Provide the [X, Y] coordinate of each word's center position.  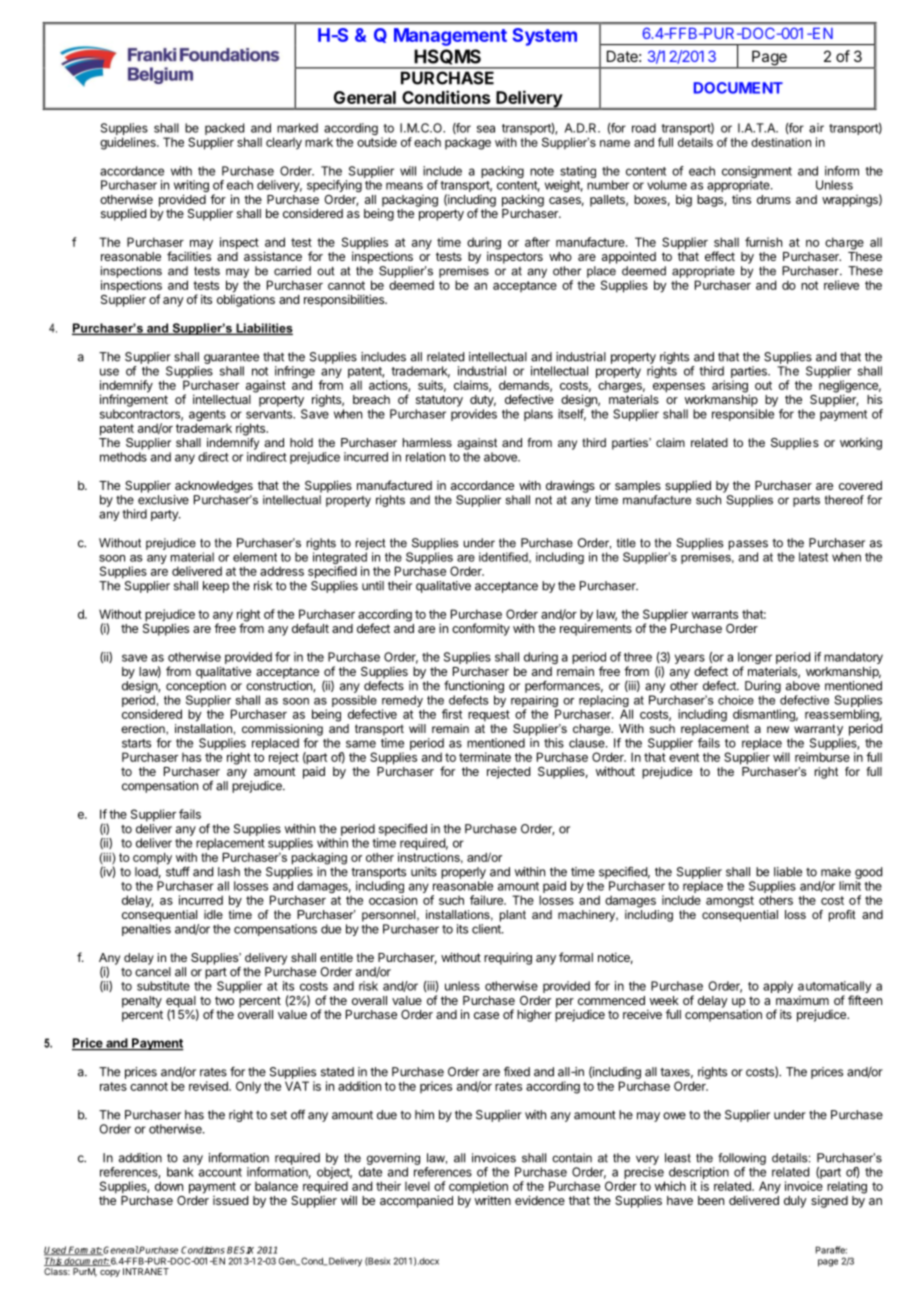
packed [225, 130]
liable [788, 872]
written [493, 1200]
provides [474, 415]
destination [781, 142]
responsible [743, 415]
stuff [178, 871]
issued [230, 1200]
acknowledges [214, 487]
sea [486, 129]
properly [463, 873]
